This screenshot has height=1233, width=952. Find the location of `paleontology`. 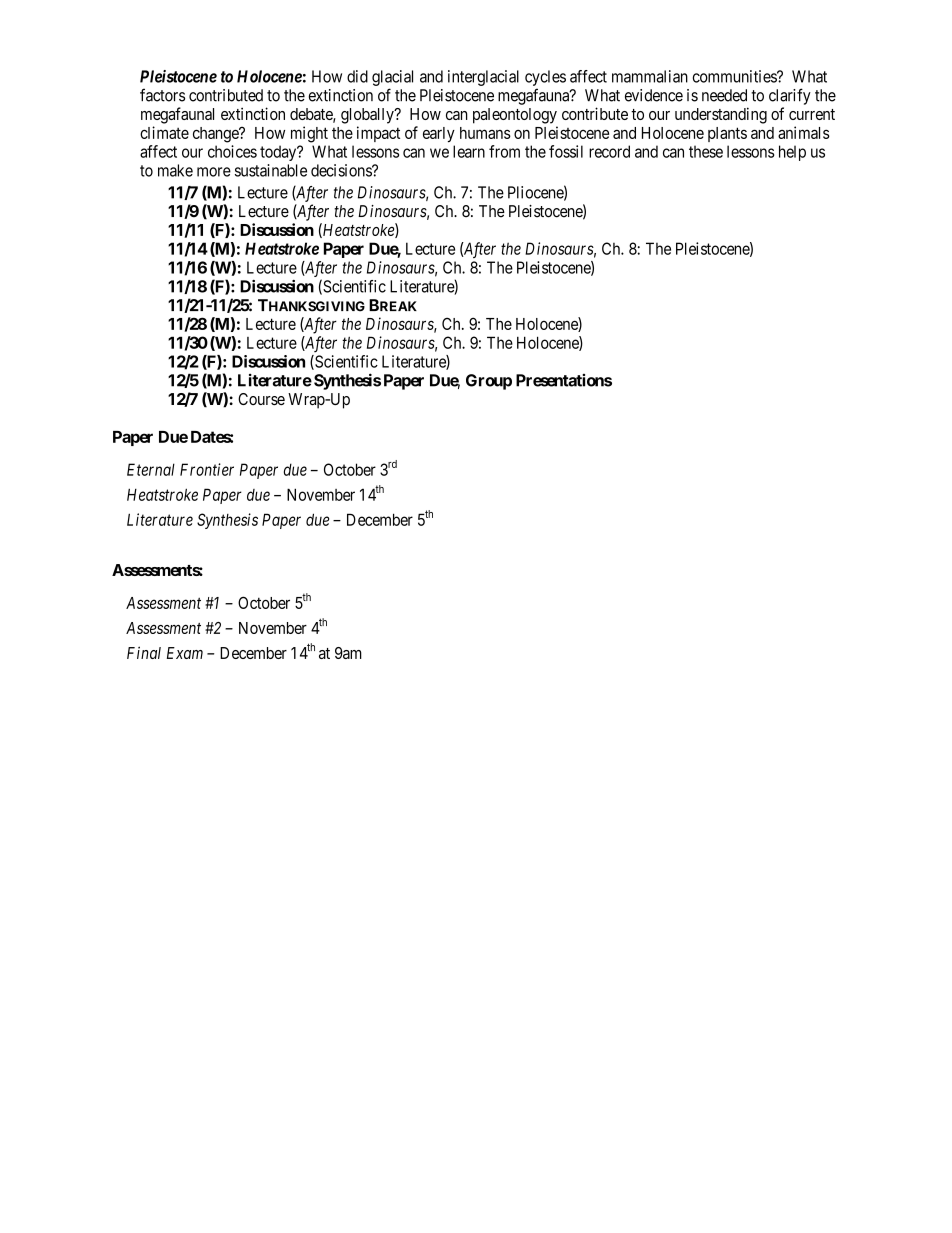

paleontology is located at coordinates (515, 116).
